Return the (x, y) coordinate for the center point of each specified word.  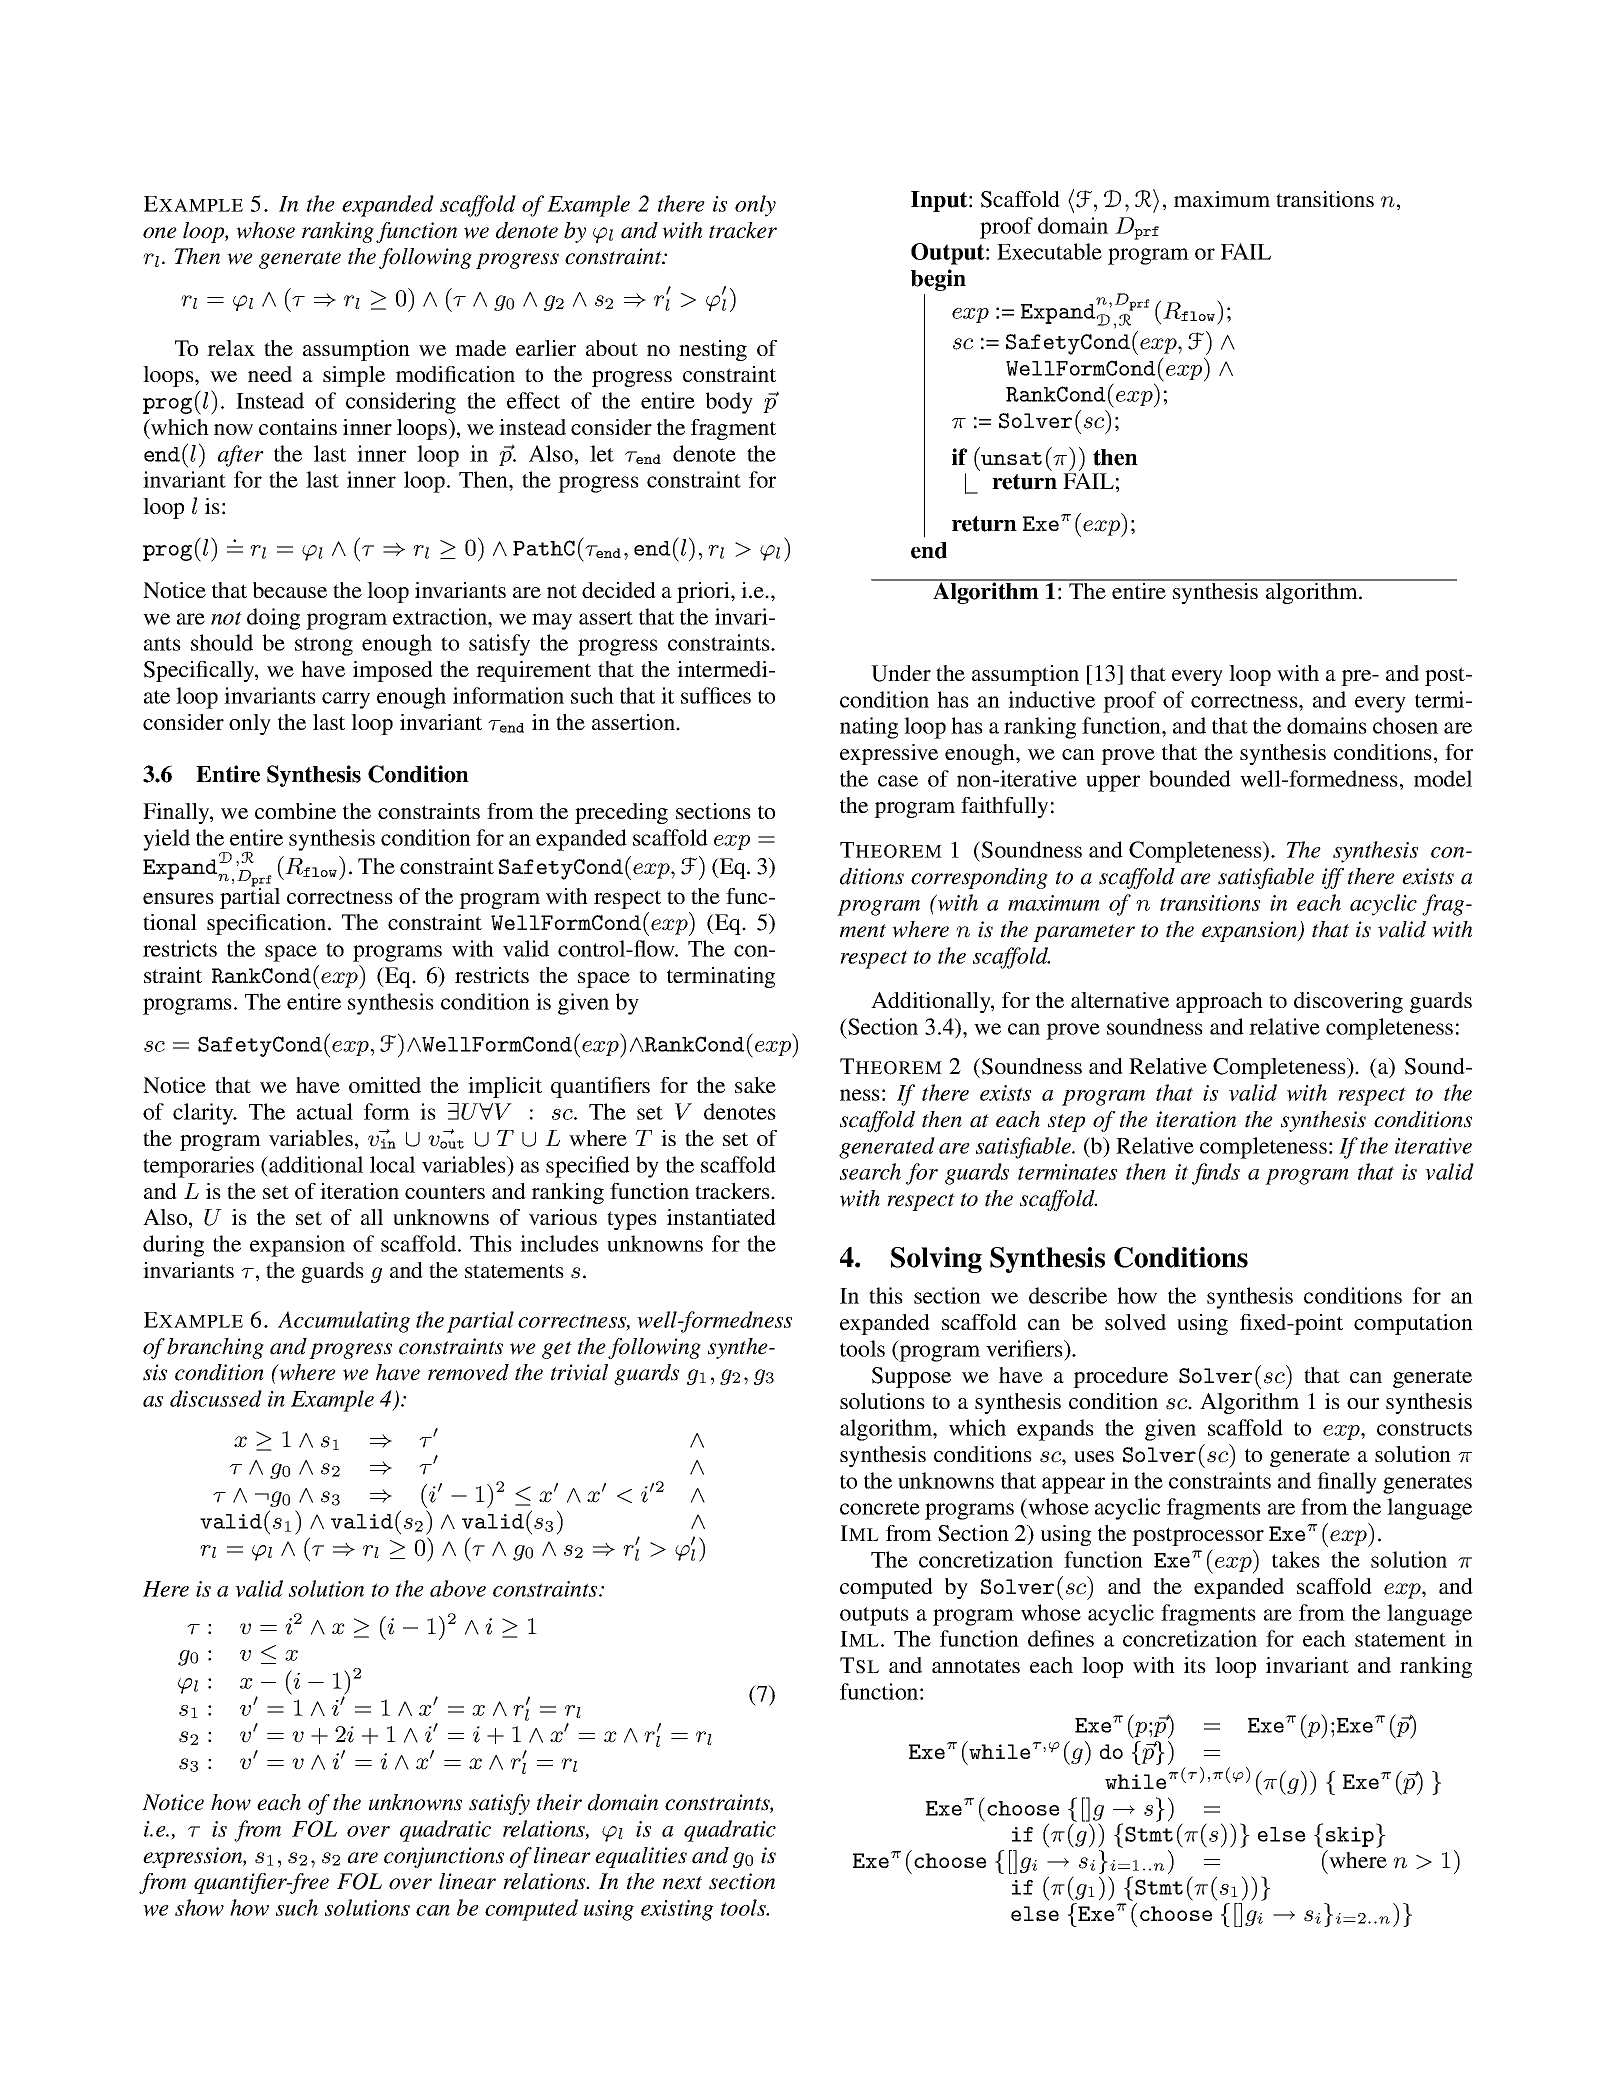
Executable (1049, 251)
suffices (716, 695)
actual (325, 1111)
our (1363, 1403)
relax (231, 348)
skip (1350, 1837)
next (682, 1883)
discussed (216, 1398)
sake (755, 1085)
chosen (1405, 725)
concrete (880, 1508)
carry (346, 700)
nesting (713, 350)
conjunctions (444, 1857)
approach (1219, 1002)
